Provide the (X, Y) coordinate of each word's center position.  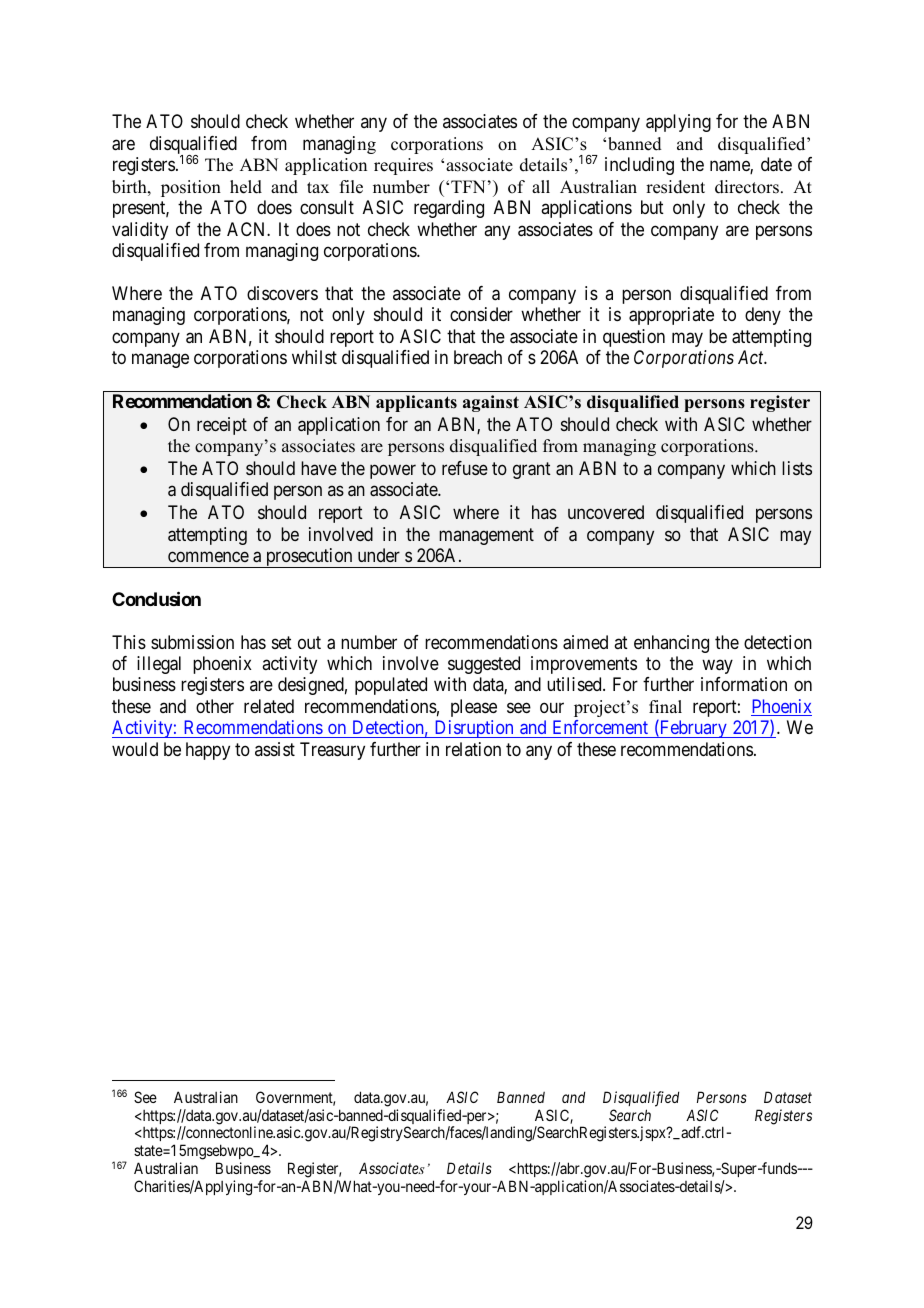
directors (747, 187)
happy (208, 751)
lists (797, 468)
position (191, 188)
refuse (465, 468)
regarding (449, 209)
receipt (222, 426)
